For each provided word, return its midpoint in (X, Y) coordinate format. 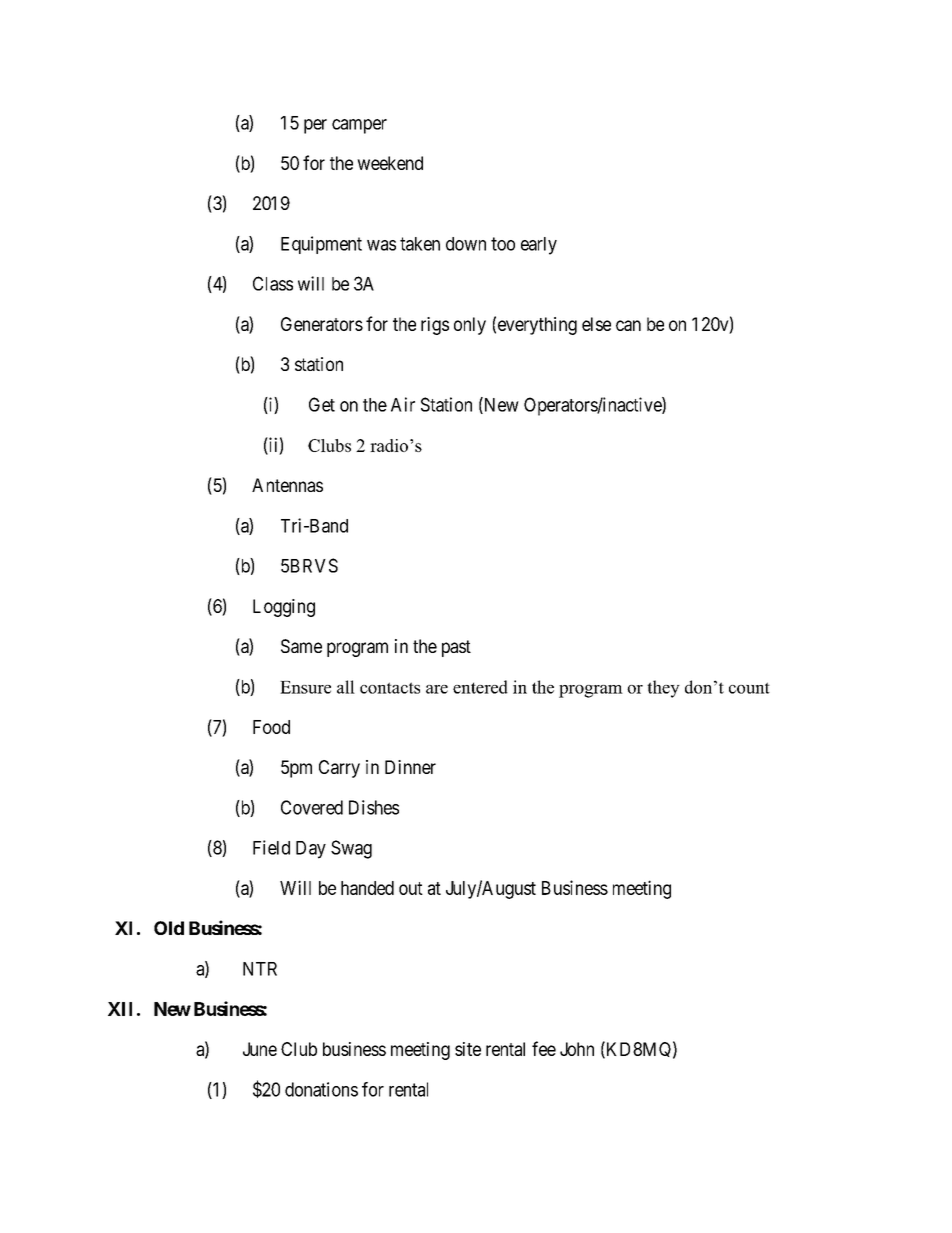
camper (359, 126)
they (663, 689)
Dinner (410, 767)
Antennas (287, 485)
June (260, 1049)
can (628, 325)
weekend (390, 163)
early (539, 246)
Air (403, 404)
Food (271, 727)
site (468, 1049)
